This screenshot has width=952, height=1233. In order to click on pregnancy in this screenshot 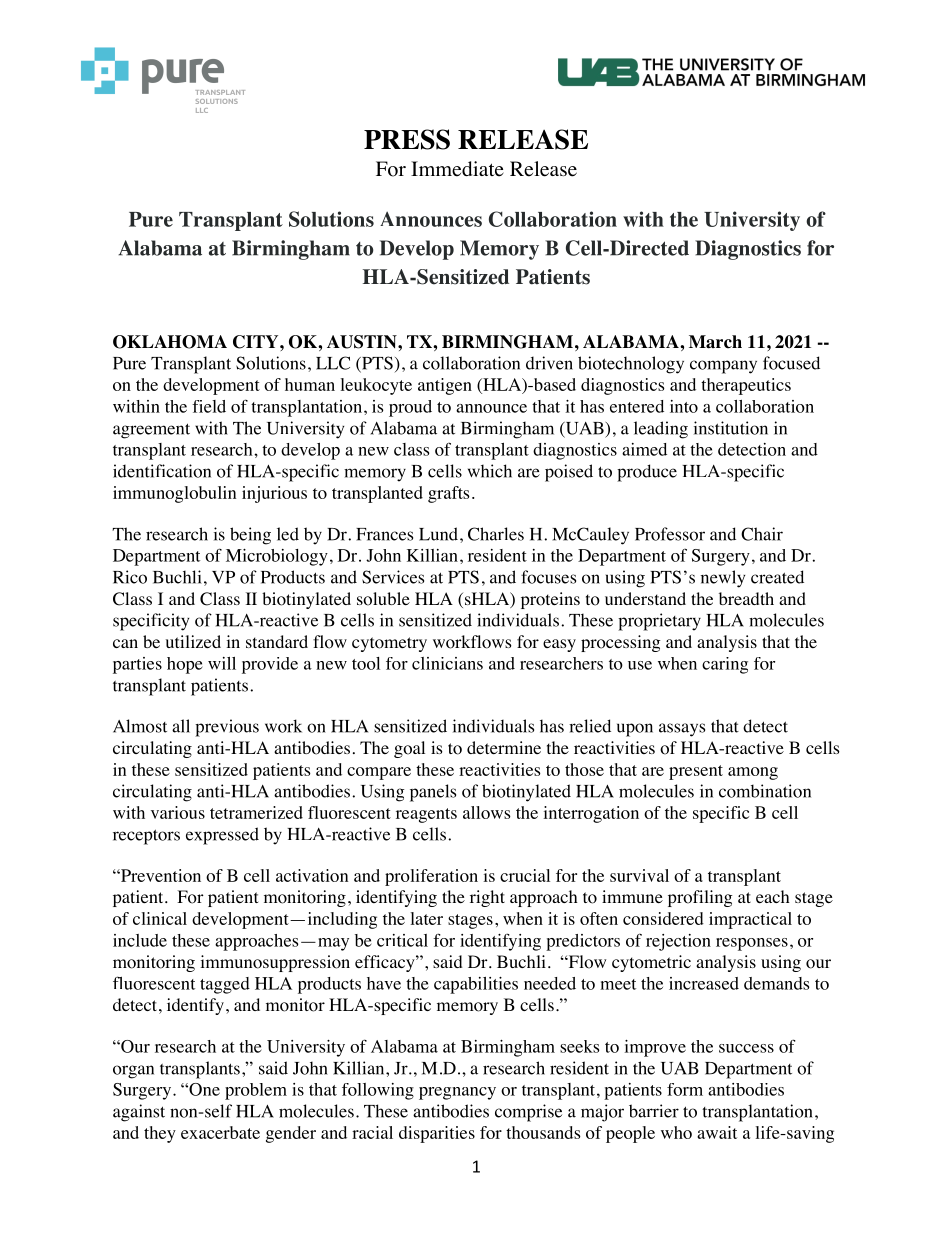, I will do `click(457, 1093)`.
